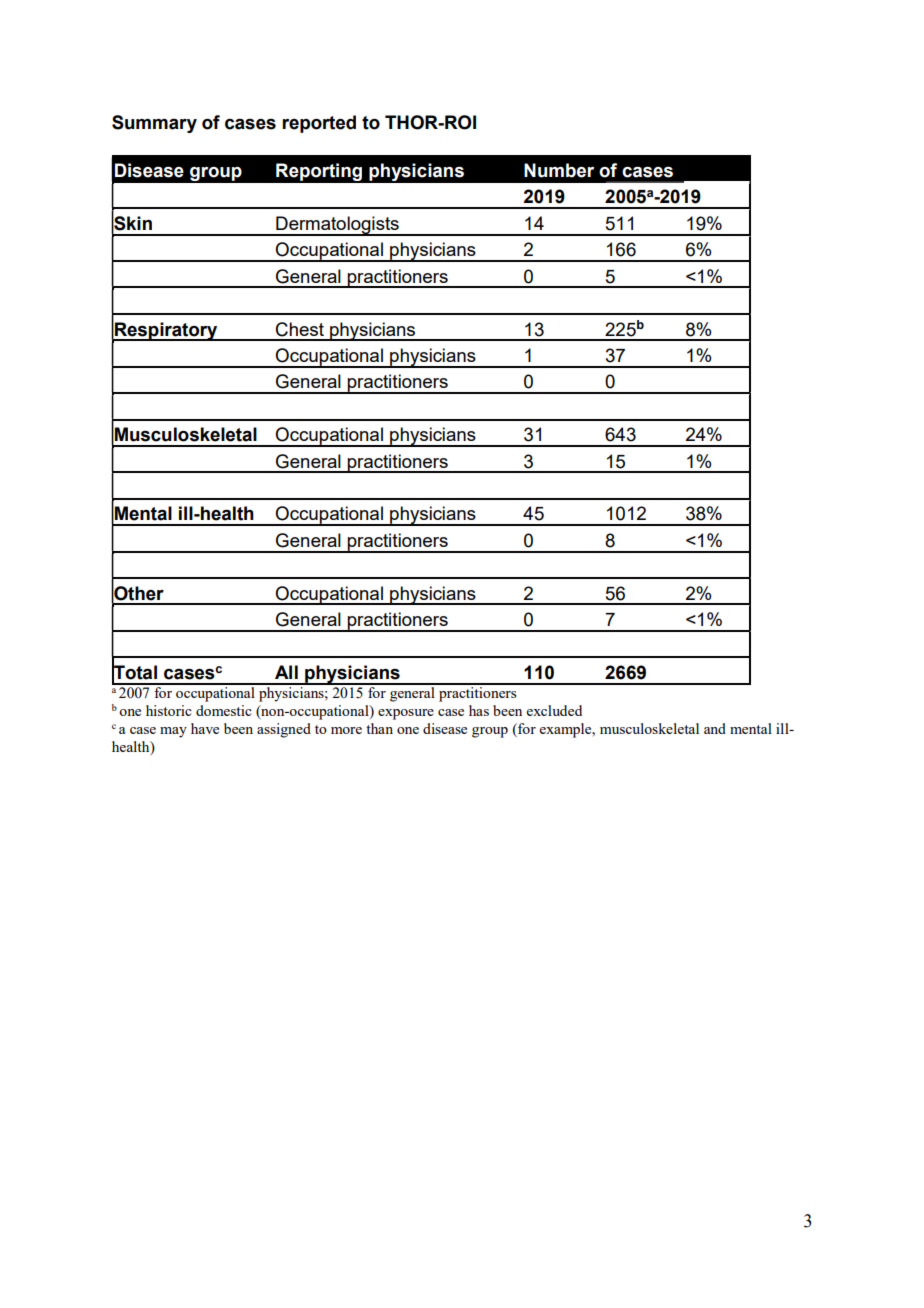 Image resolution: width=924 pixels, height=1308 pixels. What do you see at coordinates (559, 170) in the image?
I see `Number` at bounding box center [559, 170].
